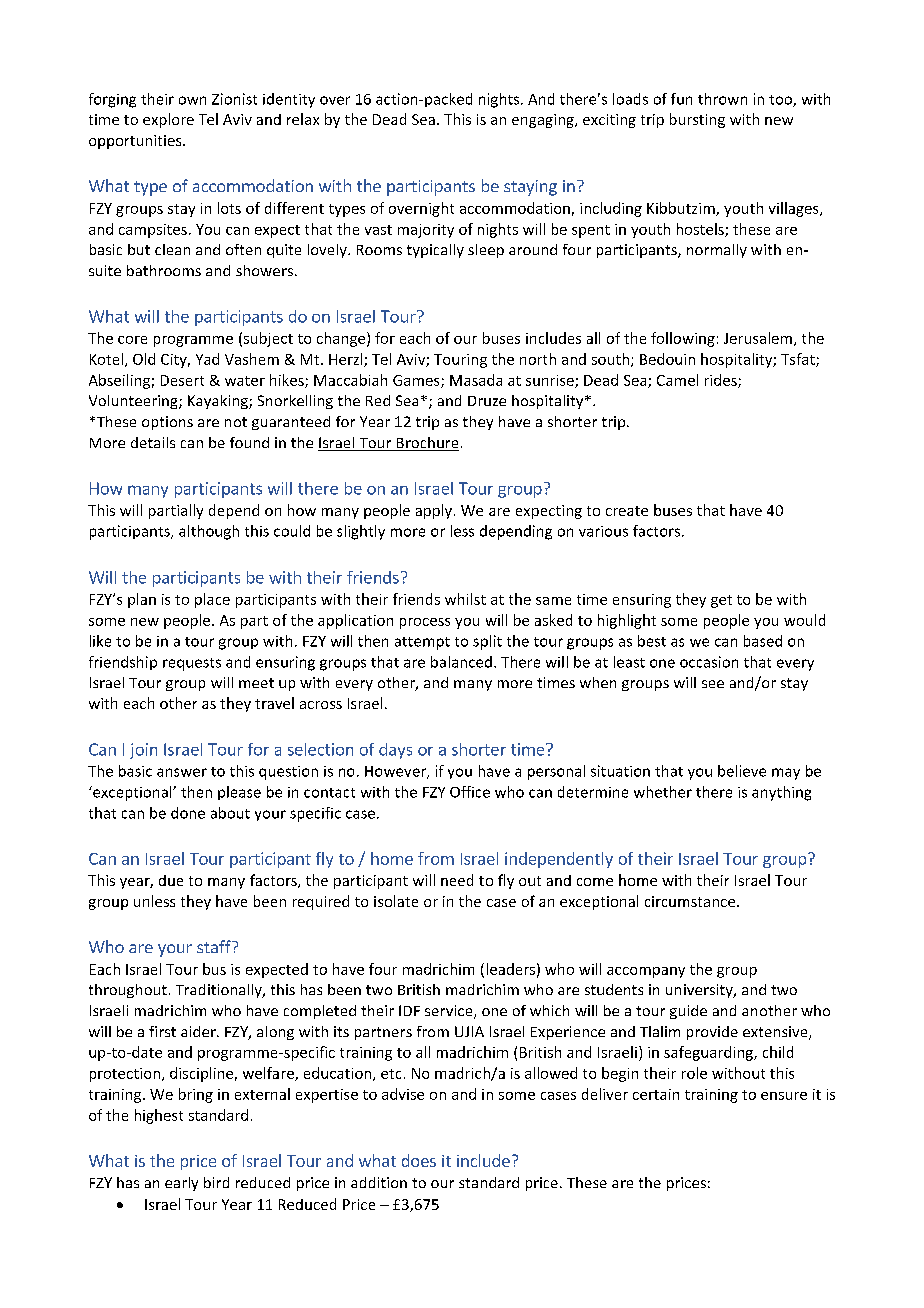 The height and width of the document is (1308, 924). Describe the element at coordinates (181, 1184) in the document. I see `early` at that location.
